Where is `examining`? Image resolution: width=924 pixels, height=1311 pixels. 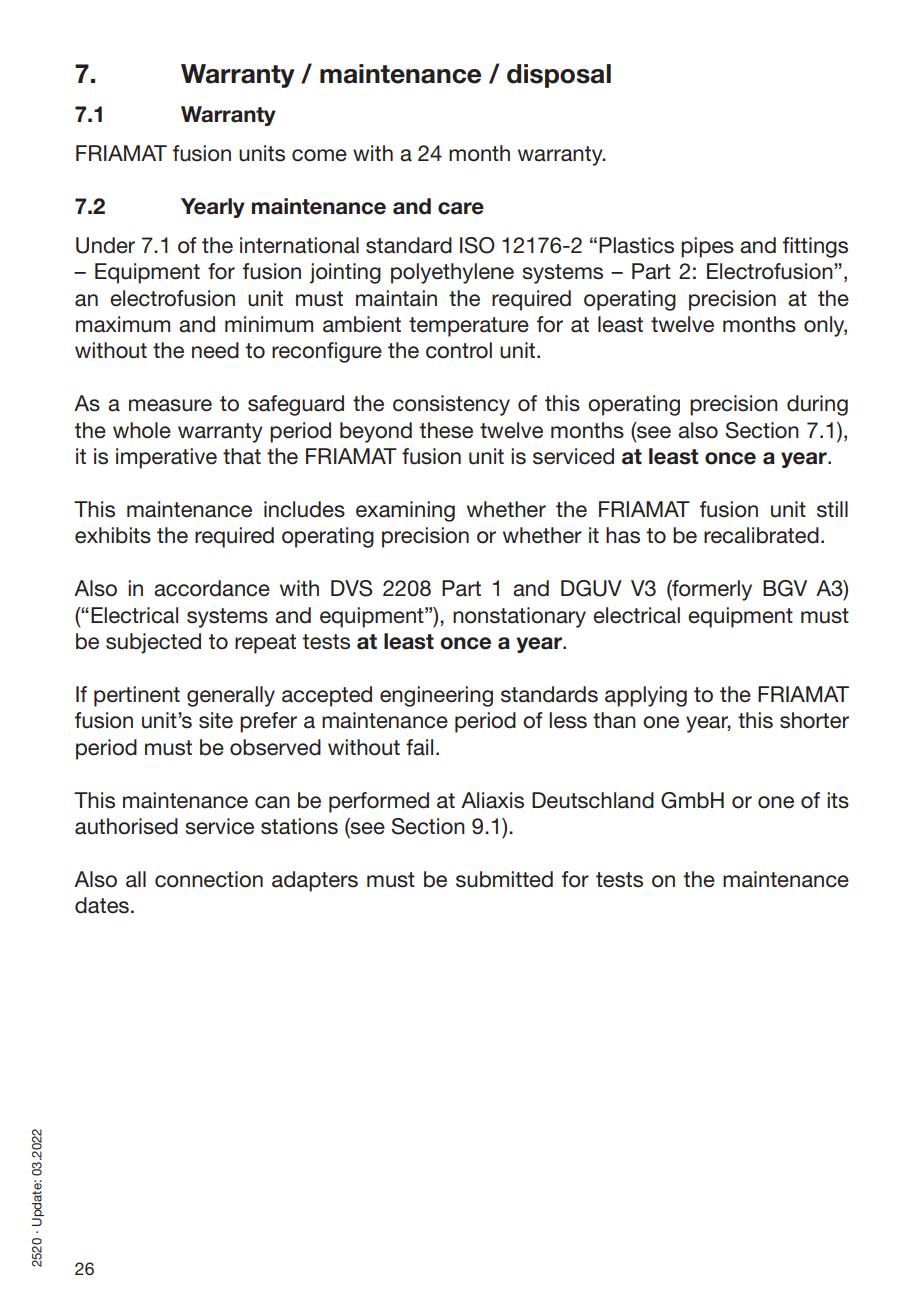 examining is located at coordinates (405, 511).
